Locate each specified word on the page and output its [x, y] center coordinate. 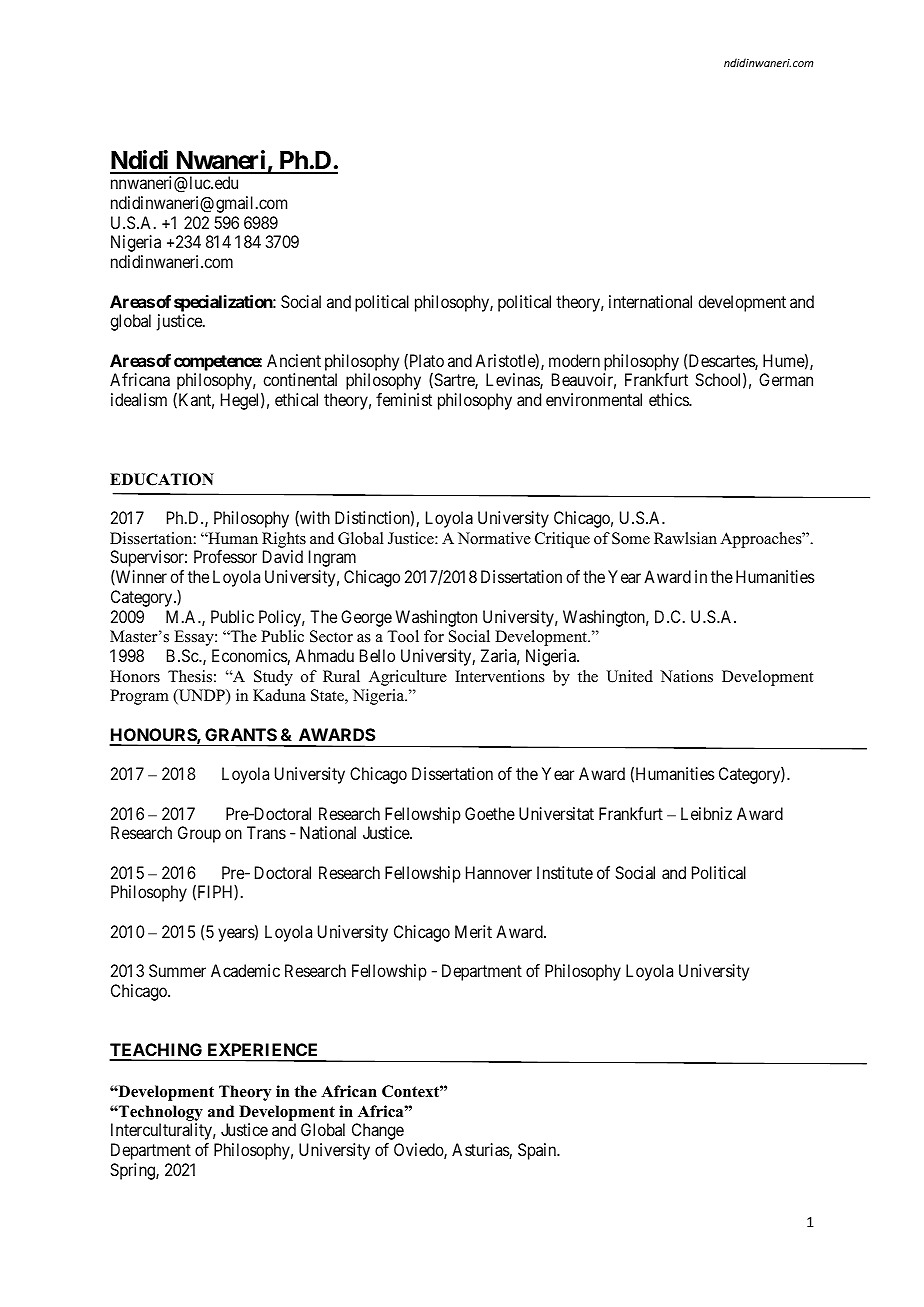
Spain [538, 1151]
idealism [139, 399]
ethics [669, 399]
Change [378, 1131]
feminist [404, 399]
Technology [160, 1114]
